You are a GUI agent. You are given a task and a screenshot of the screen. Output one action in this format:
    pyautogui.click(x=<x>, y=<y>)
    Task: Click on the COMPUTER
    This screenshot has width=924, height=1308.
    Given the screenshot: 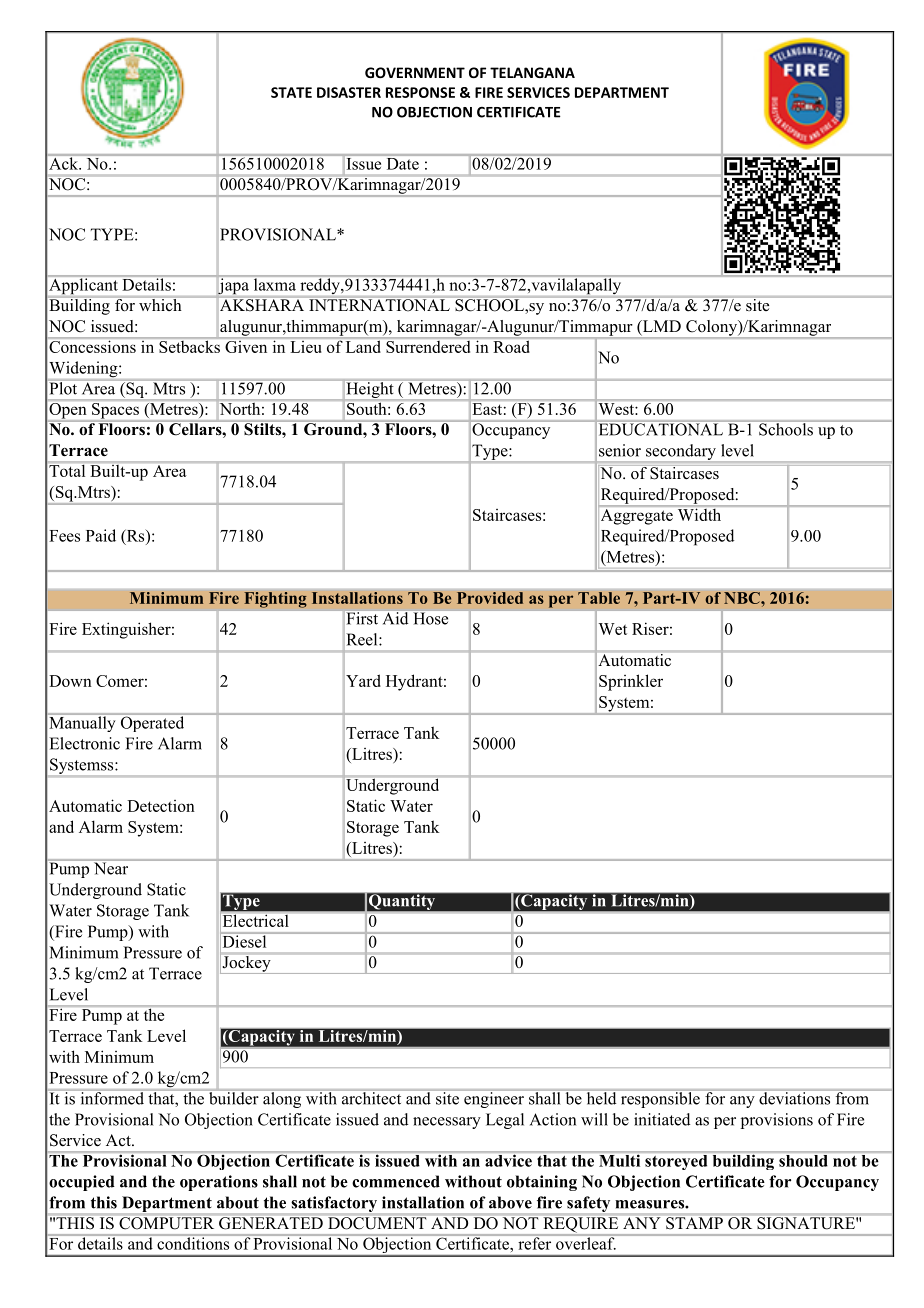 What is the action you would take?
    pyautogui.click(x=166, y=1223)
